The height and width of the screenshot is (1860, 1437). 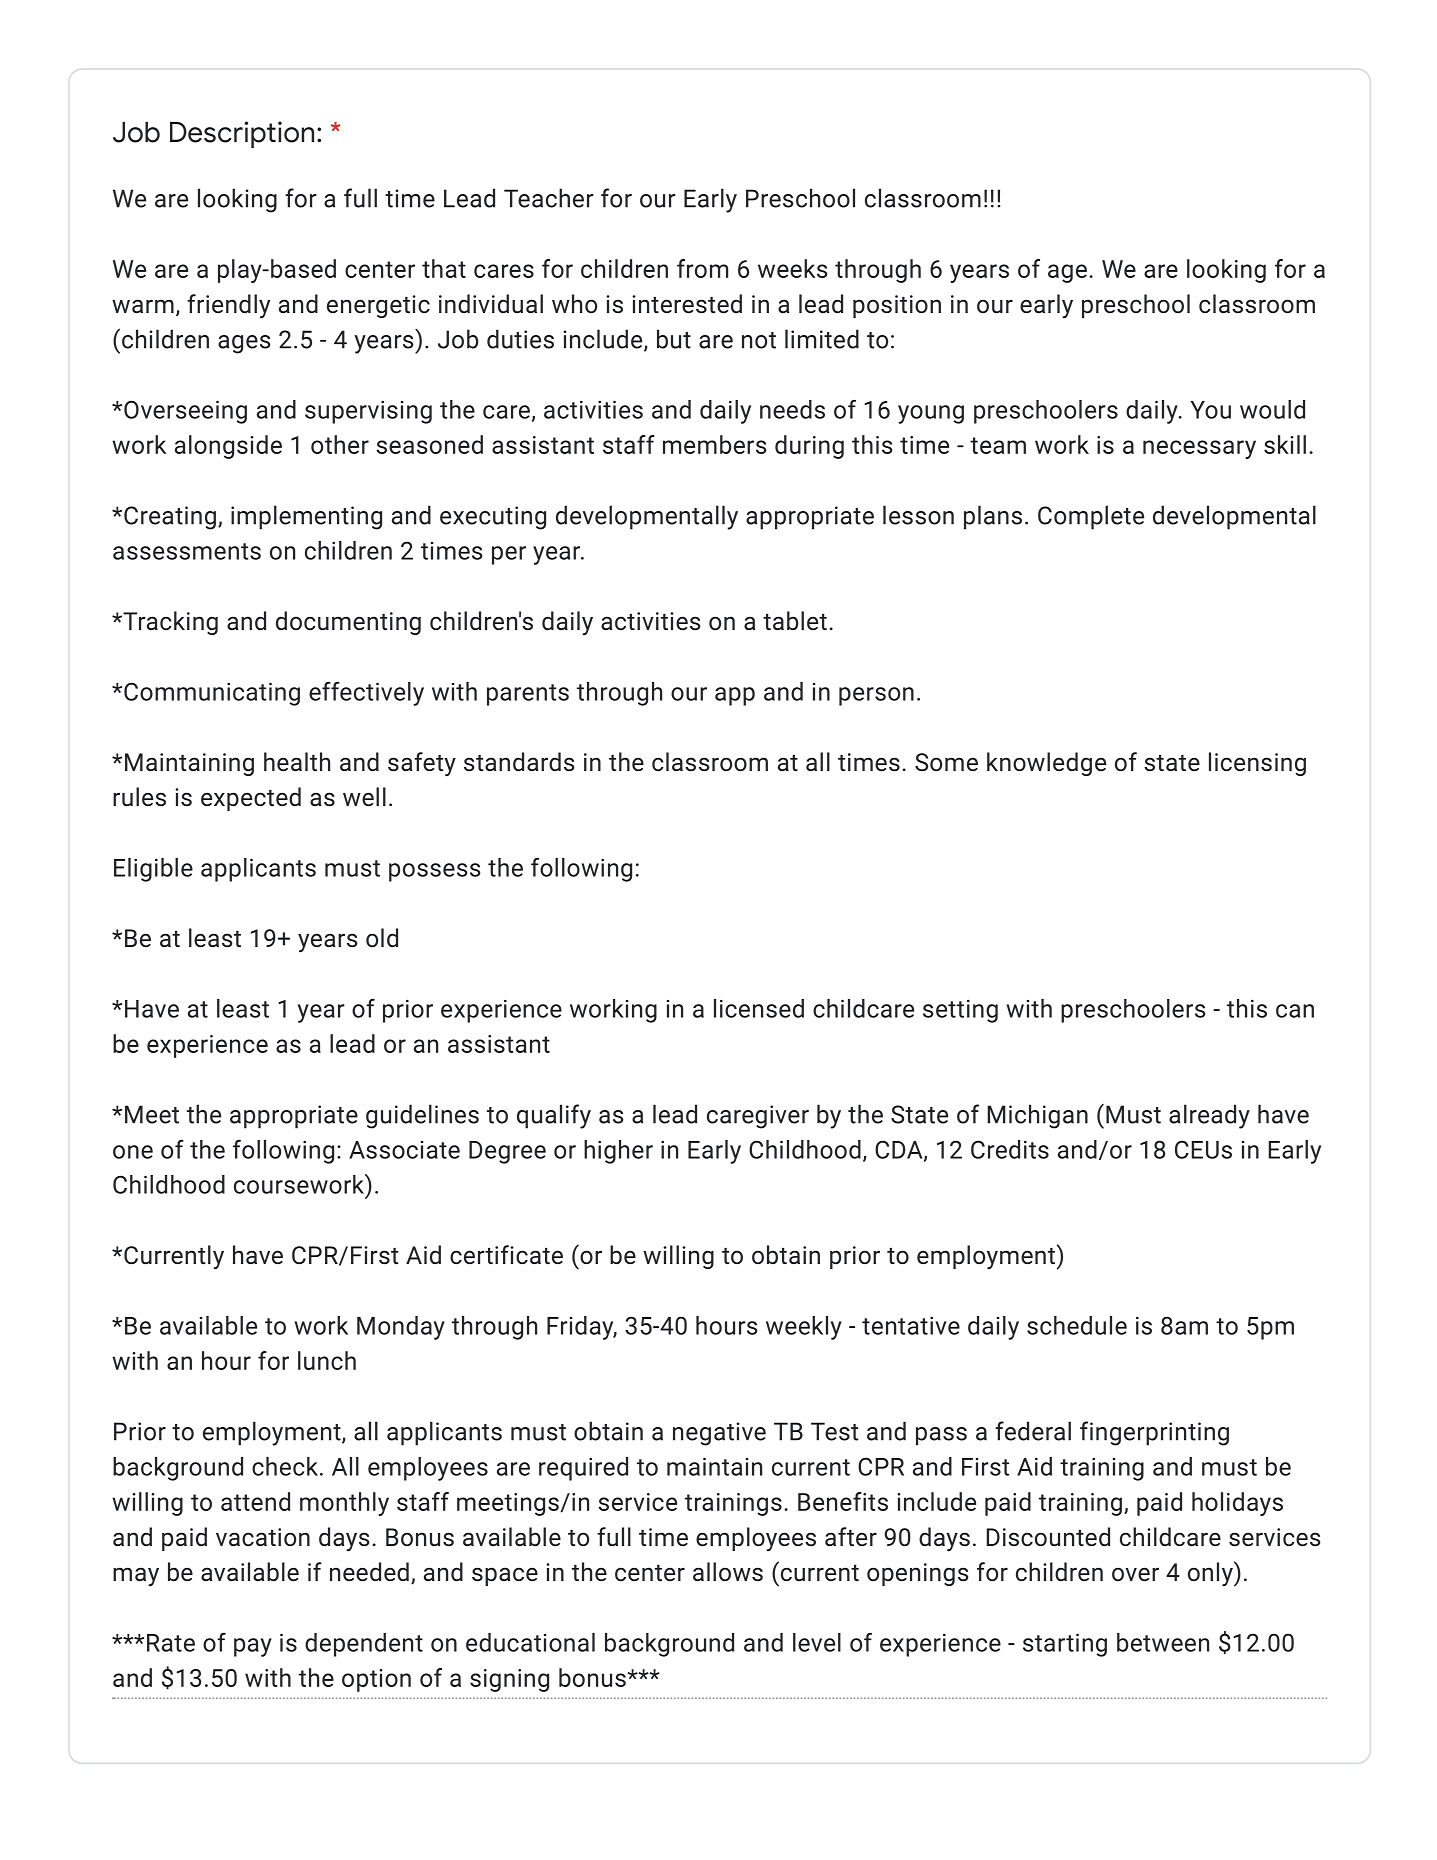 What do you see at coordinates (702, 268) in the screenshot?
I see `from` at bounding box center [702, 268].
